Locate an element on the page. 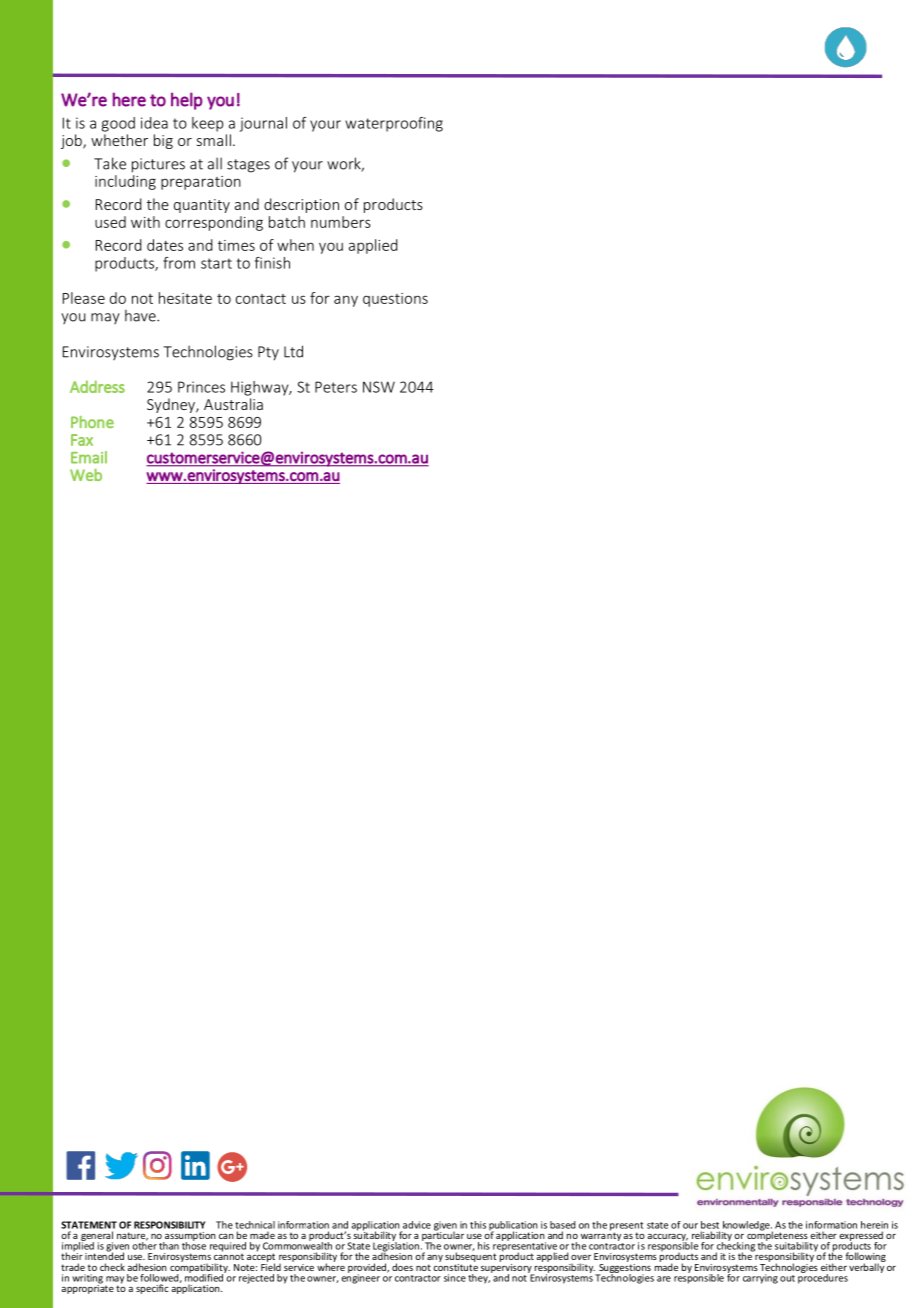 Image resolution: width=924 pixels, height=1308 pixels. carrying is located at coordinates (760, 1279).
